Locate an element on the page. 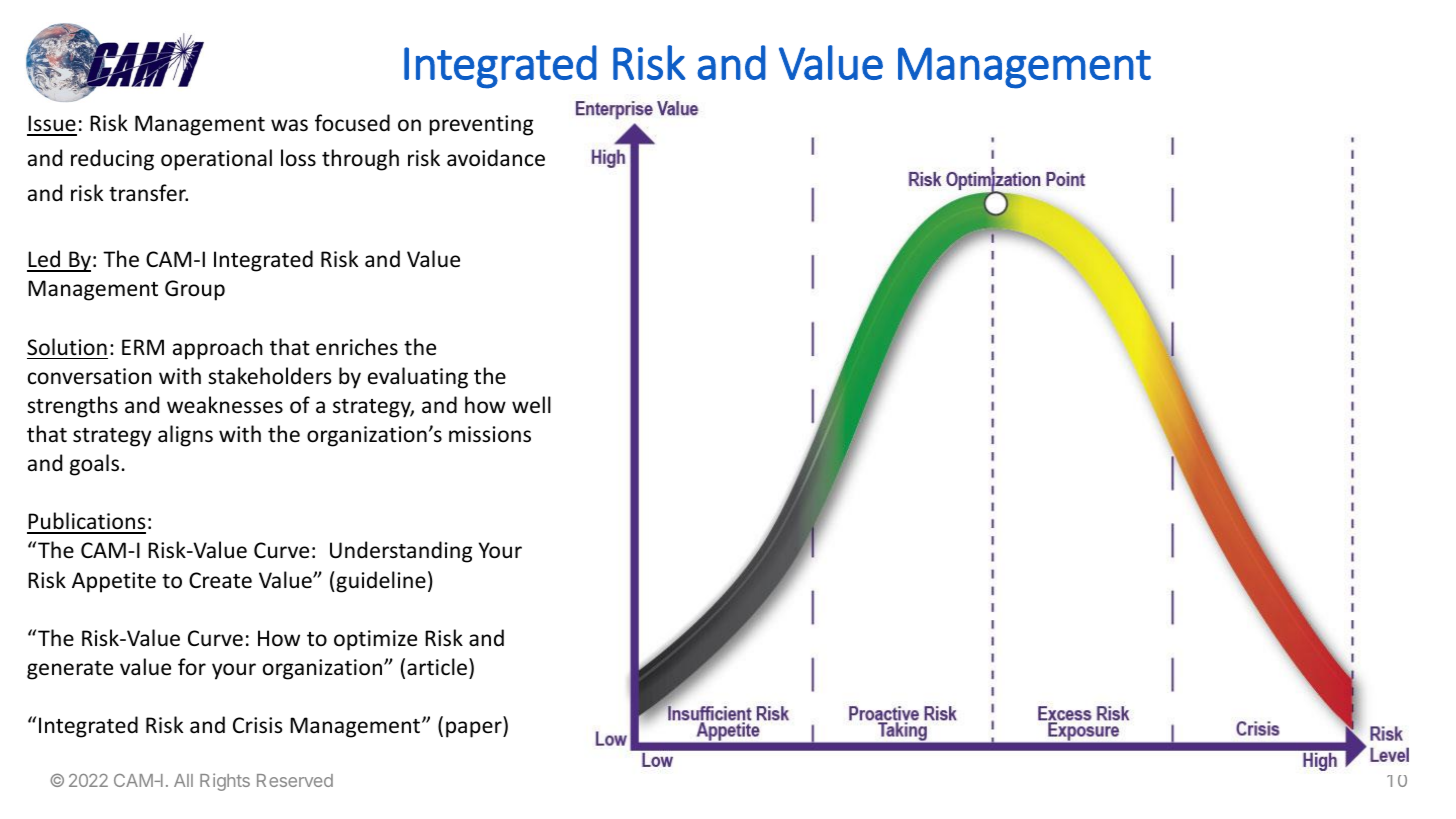 Image resolution: width=1456 pixels, height=819 pixels. Reserved is located at coordinates (295, 780).
